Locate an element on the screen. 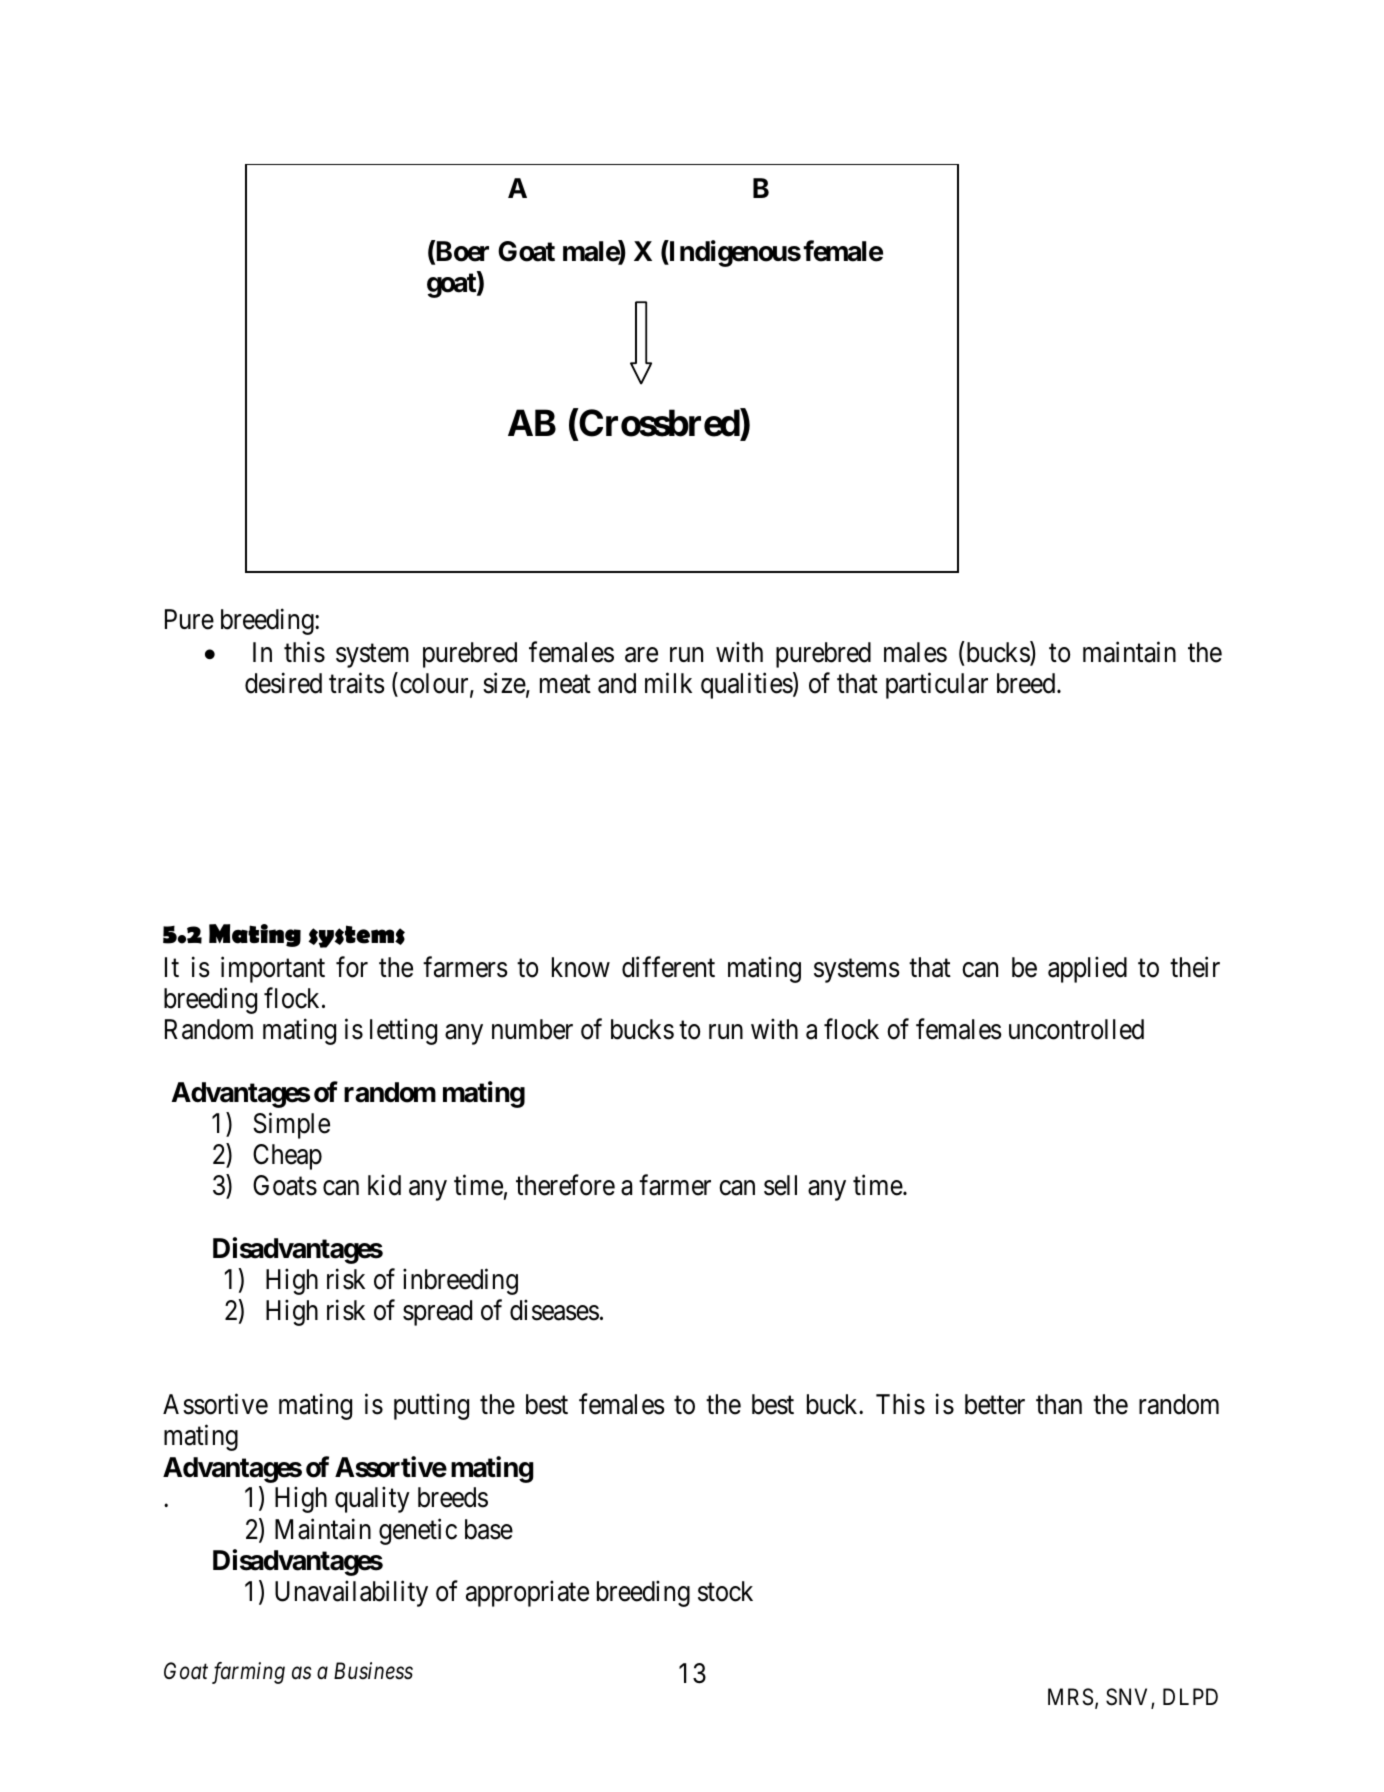 This screenshot has height=1792, width=1384. different is located at coordinates (668, 967).
